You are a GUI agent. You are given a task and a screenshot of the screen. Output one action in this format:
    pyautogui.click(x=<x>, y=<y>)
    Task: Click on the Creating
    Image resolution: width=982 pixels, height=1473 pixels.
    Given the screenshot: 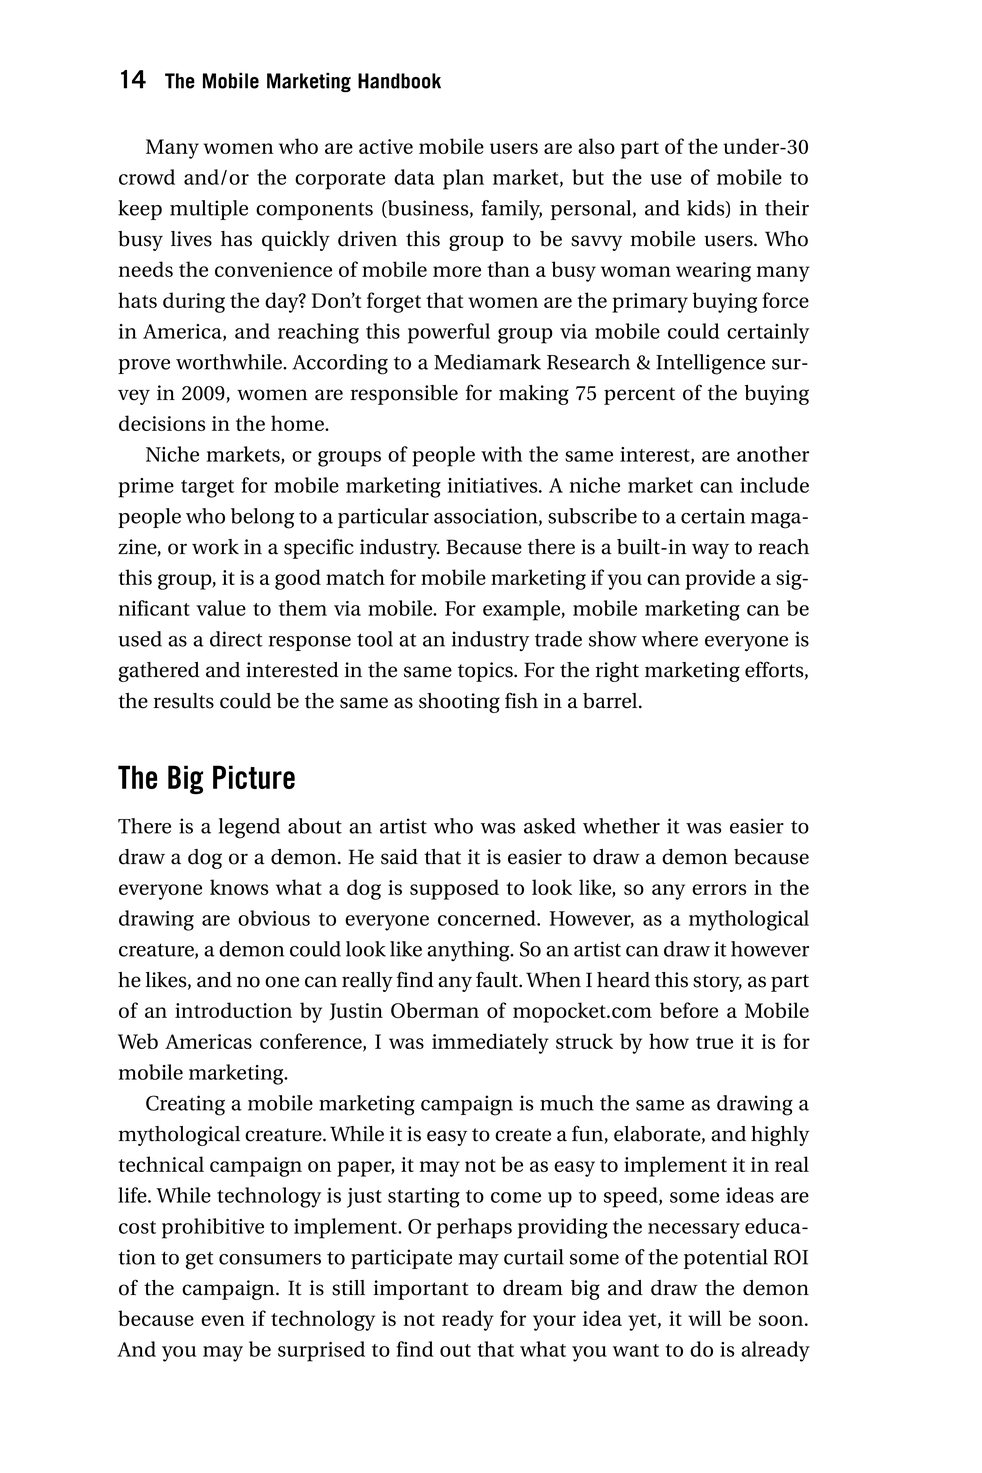 What is the action you would take?
    pyautogui.click(x=185, y=1105)
